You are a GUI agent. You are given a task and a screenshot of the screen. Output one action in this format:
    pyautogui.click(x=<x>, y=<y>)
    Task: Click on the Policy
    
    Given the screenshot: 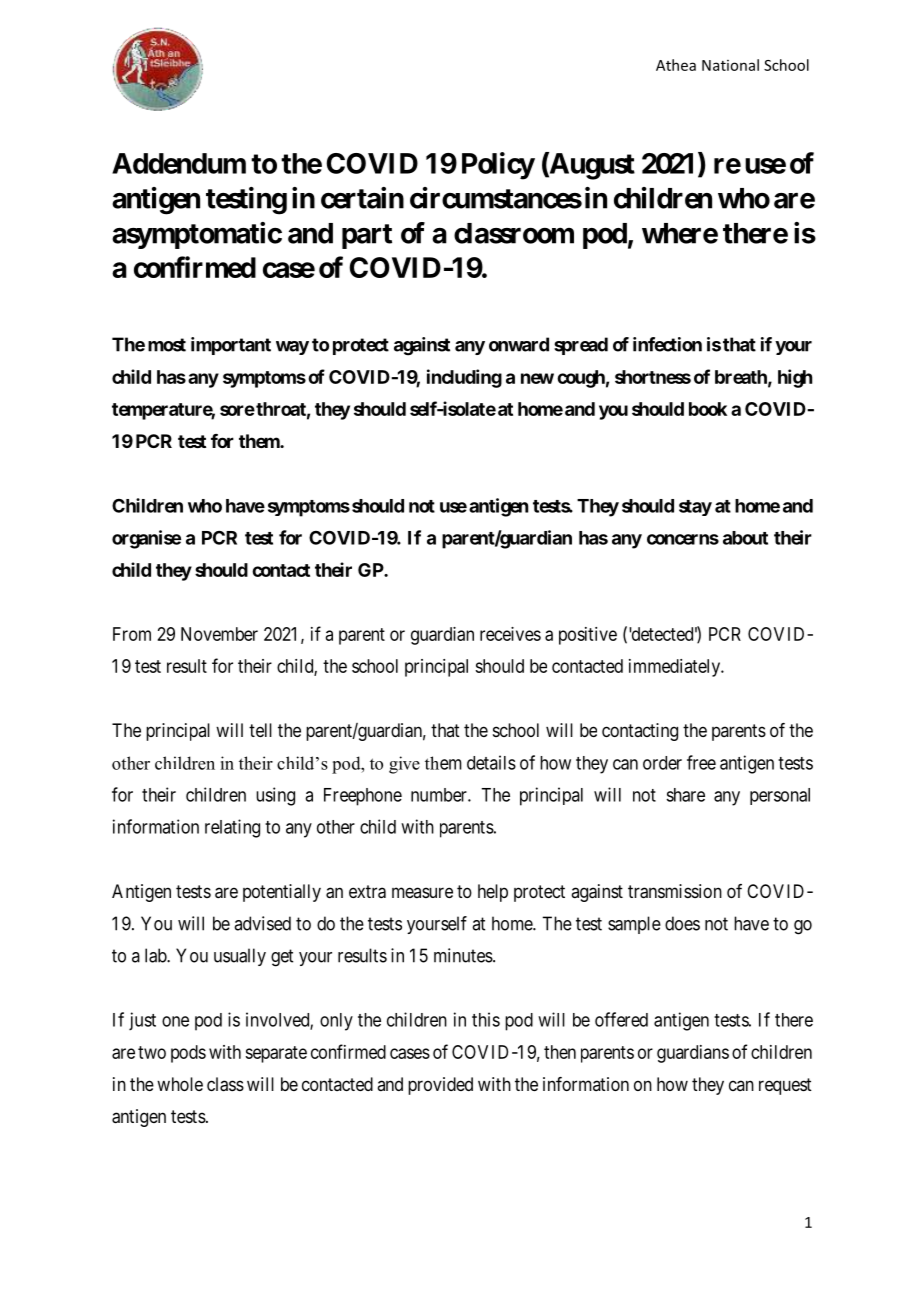 What is the action you would take?
    pyautogui.click(x=498, y=166)
